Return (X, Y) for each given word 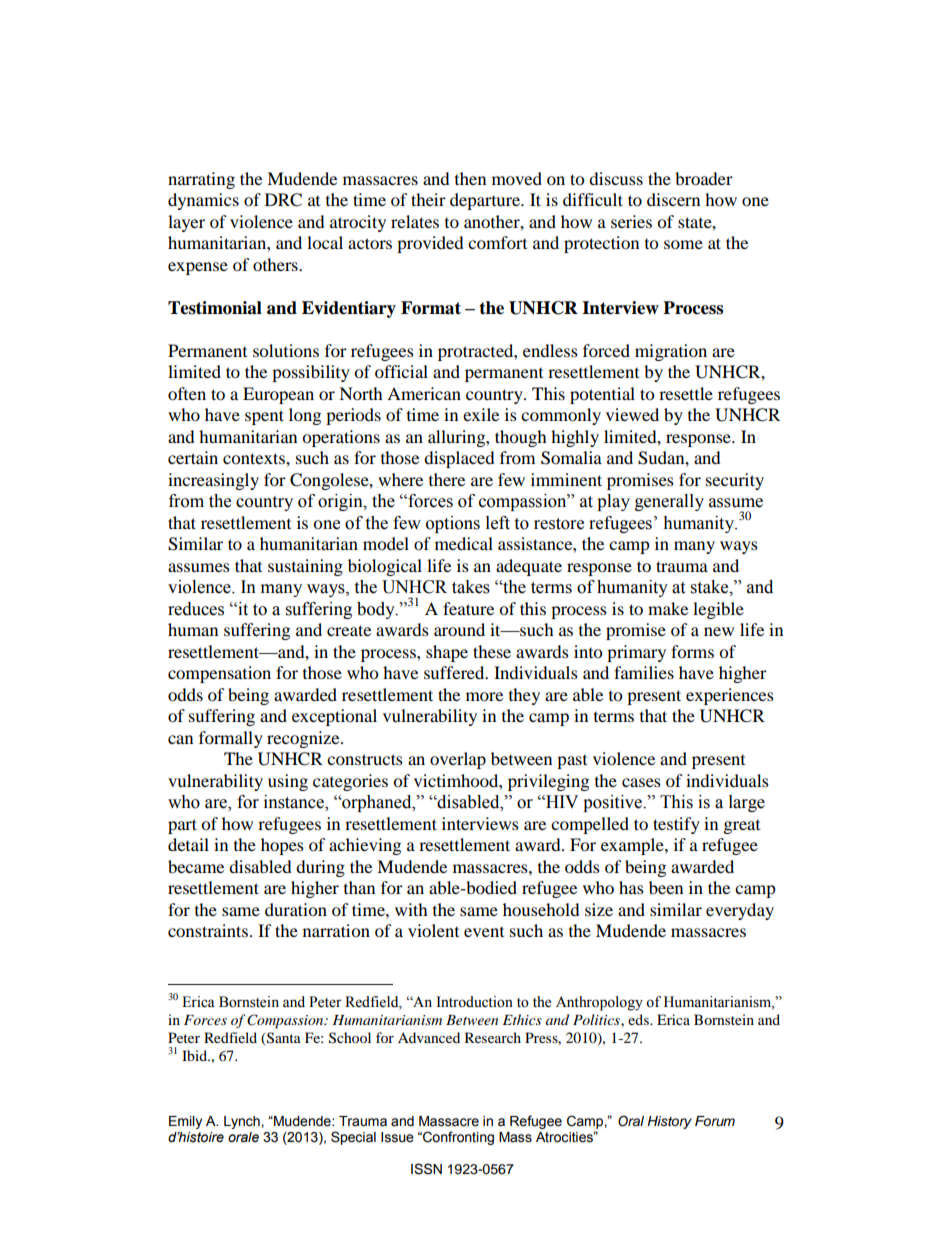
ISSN (426, 1169)
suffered (455, 672)
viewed (632, 414)
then (470, 178)
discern (673, 199)
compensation (219, 674)
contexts (255, 458)
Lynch (243, 1122)
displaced (459, 459)
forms (692, 651)
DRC (283, 200)
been (666, 887)
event (484, 932)
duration (296, 909)
